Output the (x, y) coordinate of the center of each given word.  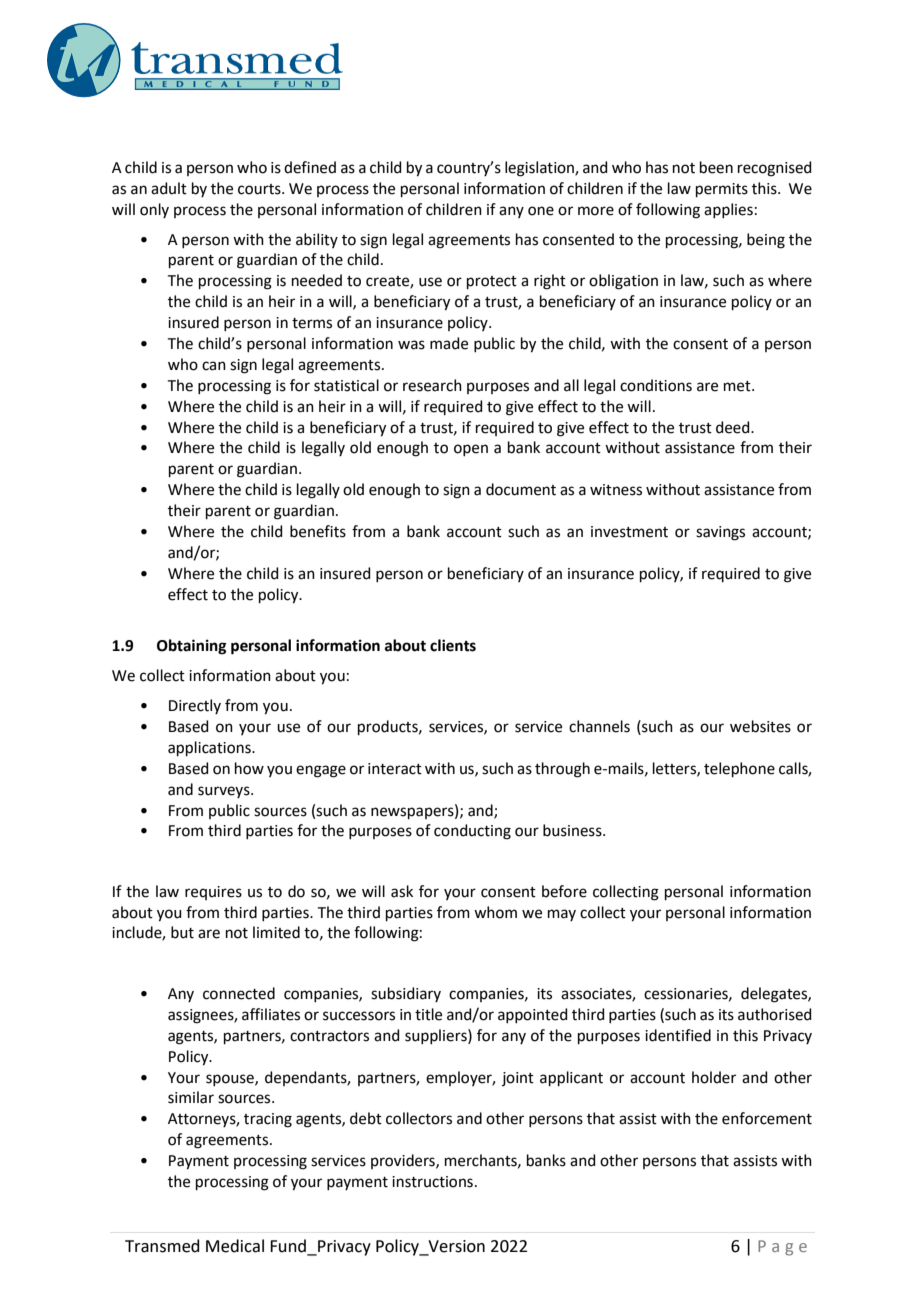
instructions (432, 1182)
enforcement (767, 1118)
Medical (235, 1246)
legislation (540, 169)
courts (260, 189)
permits (722, 190)
